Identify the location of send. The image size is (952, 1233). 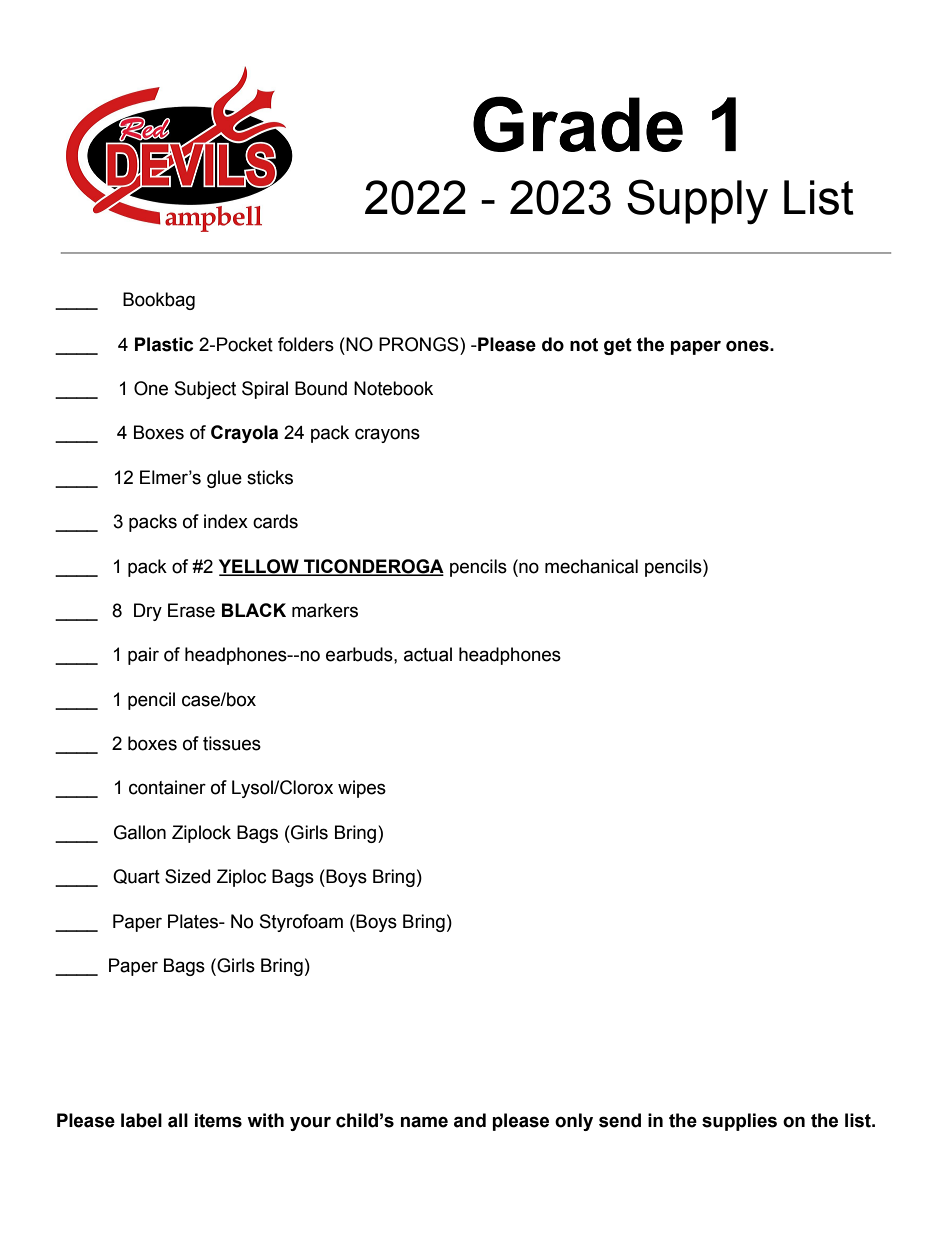
(620, 1120).
